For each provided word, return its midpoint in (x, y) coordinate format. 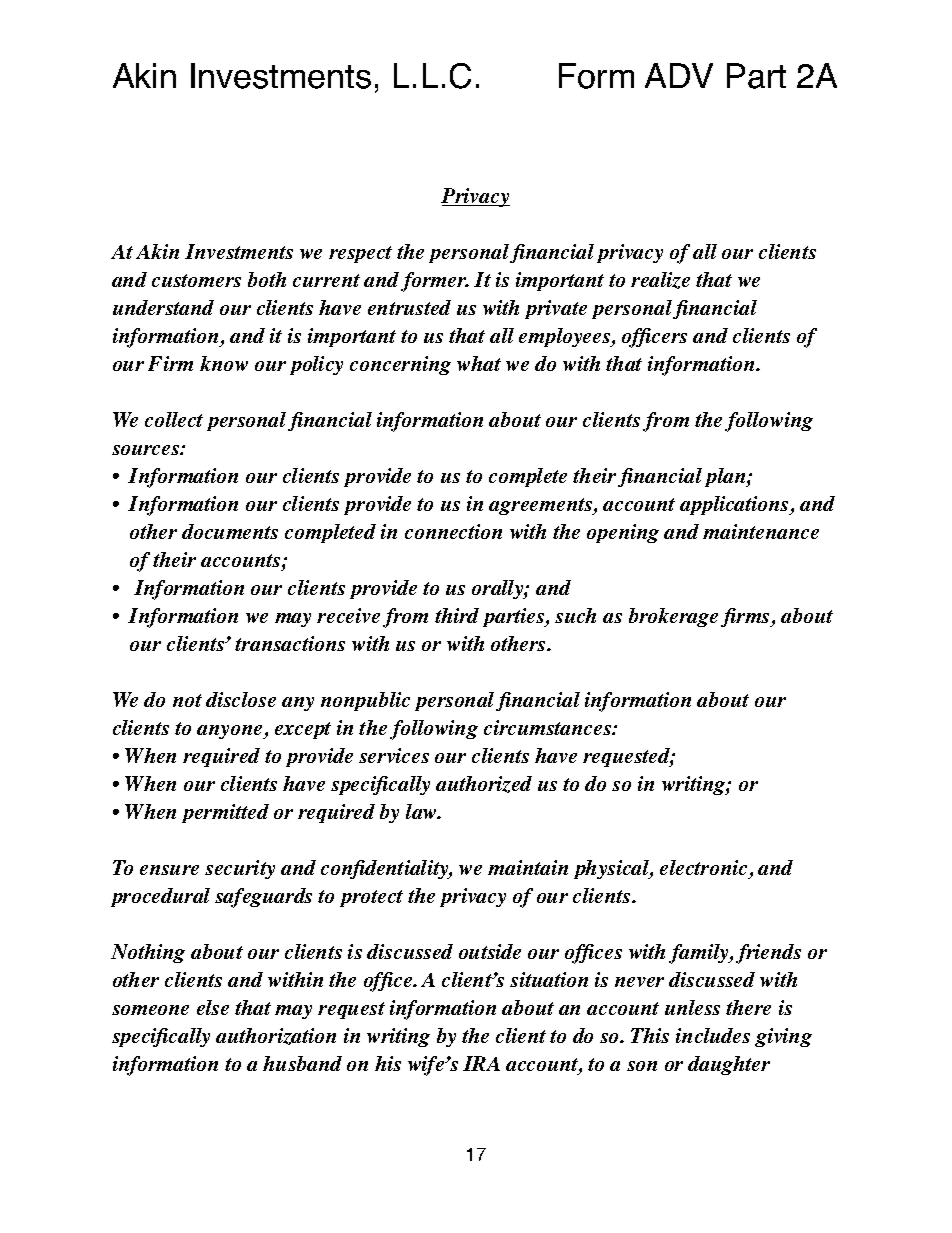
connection (453, 531)
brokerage (673, 617)
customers (196, 280)
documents (230, 531)
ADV (679, 75)
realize (660, 280)
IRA (481, 1063)
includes (713, 1035)
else (213, 1007)
